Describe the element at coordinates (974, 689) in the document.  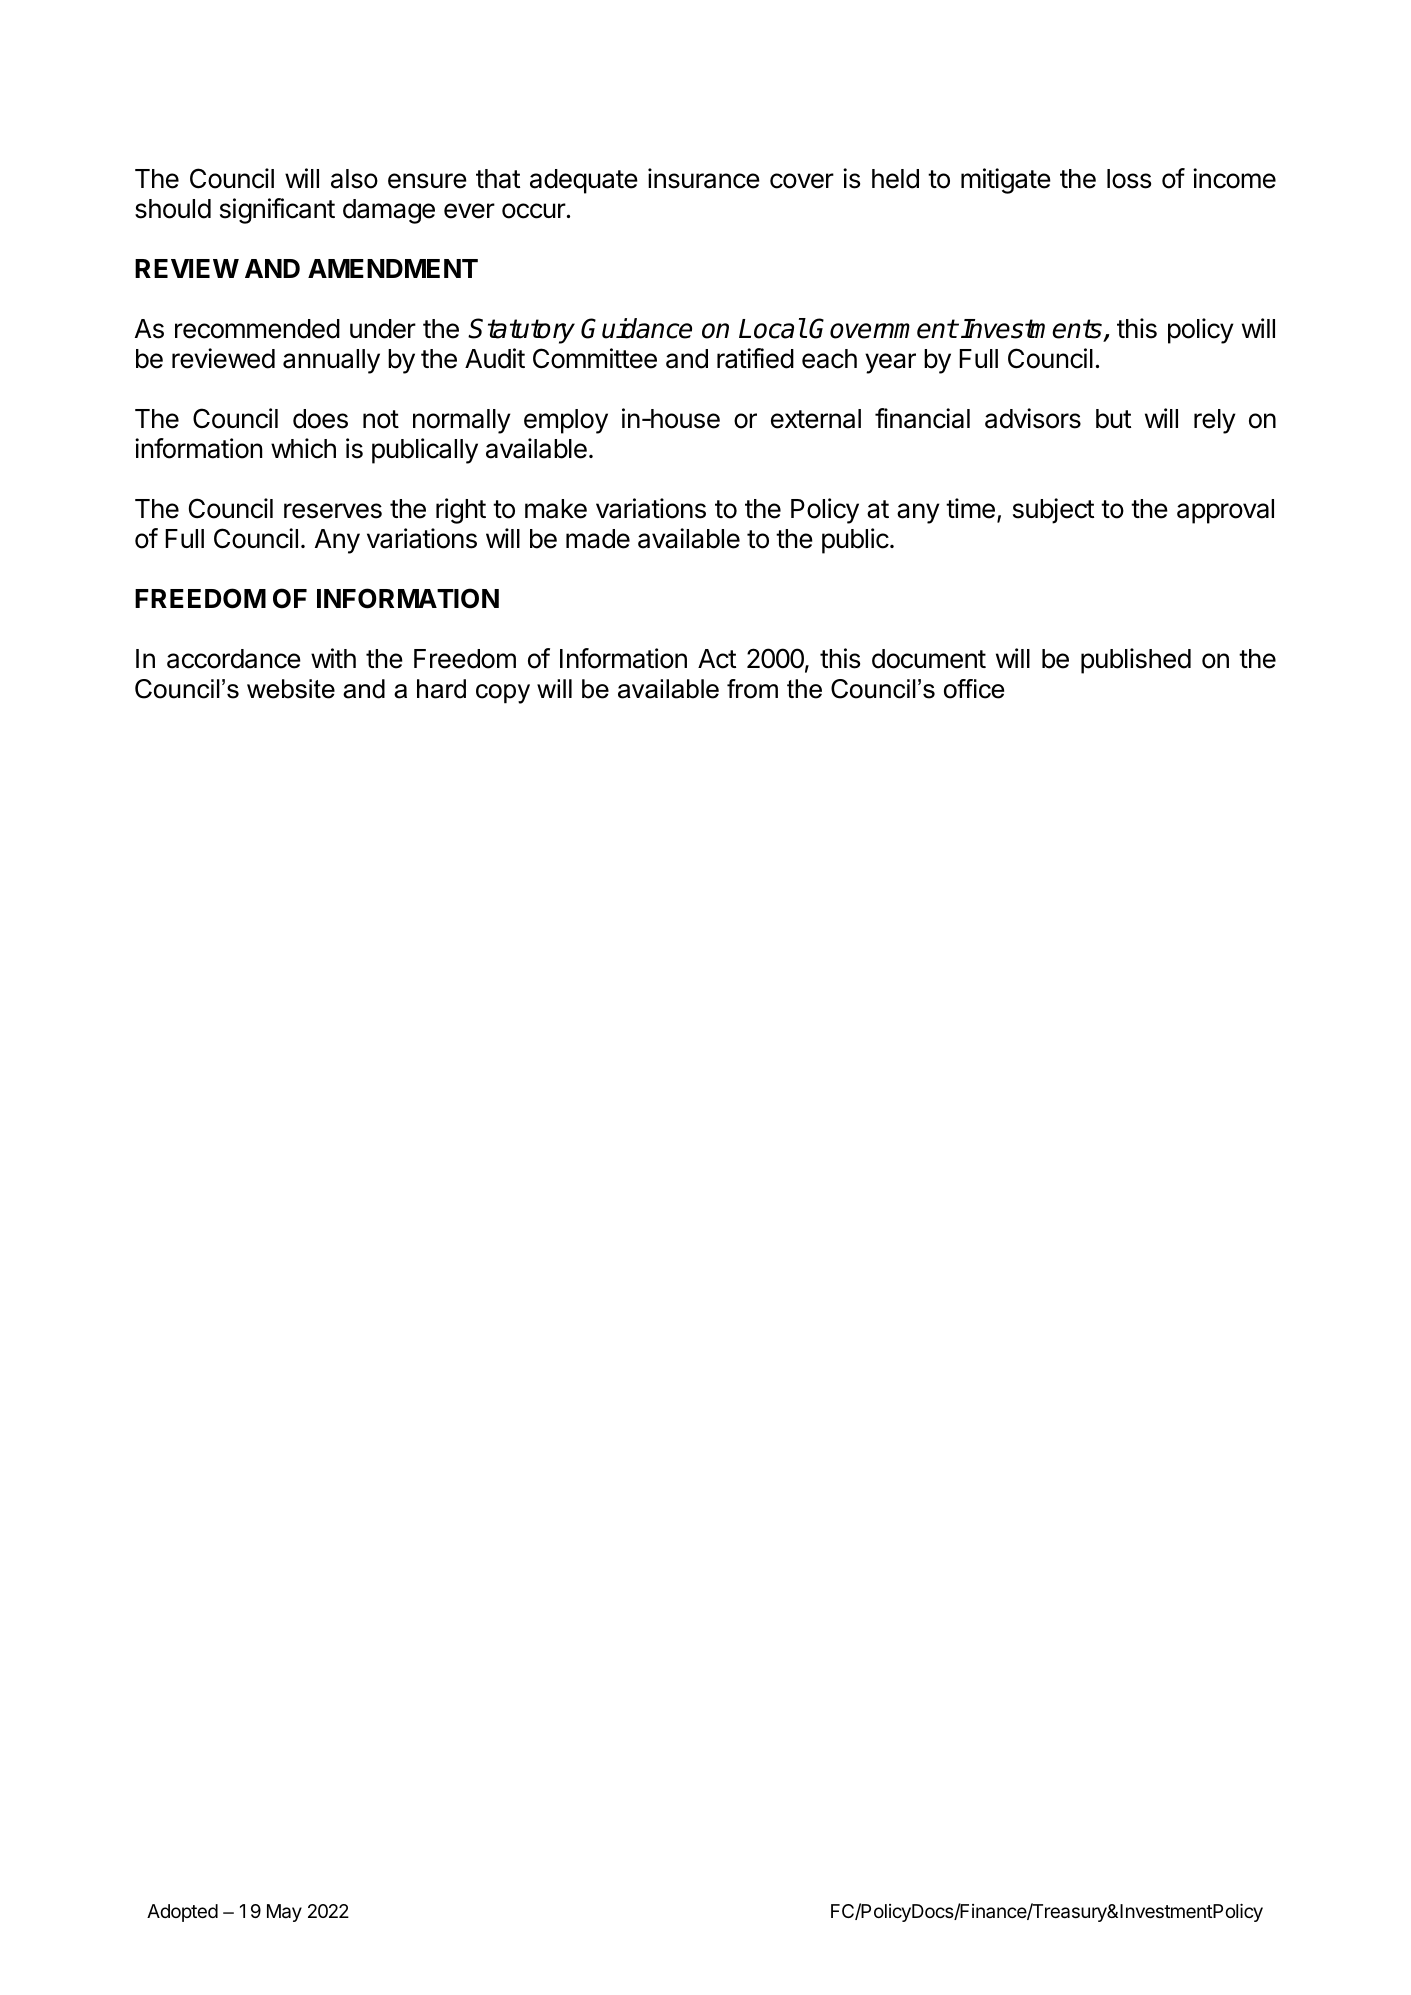
I see `office` at that location.
